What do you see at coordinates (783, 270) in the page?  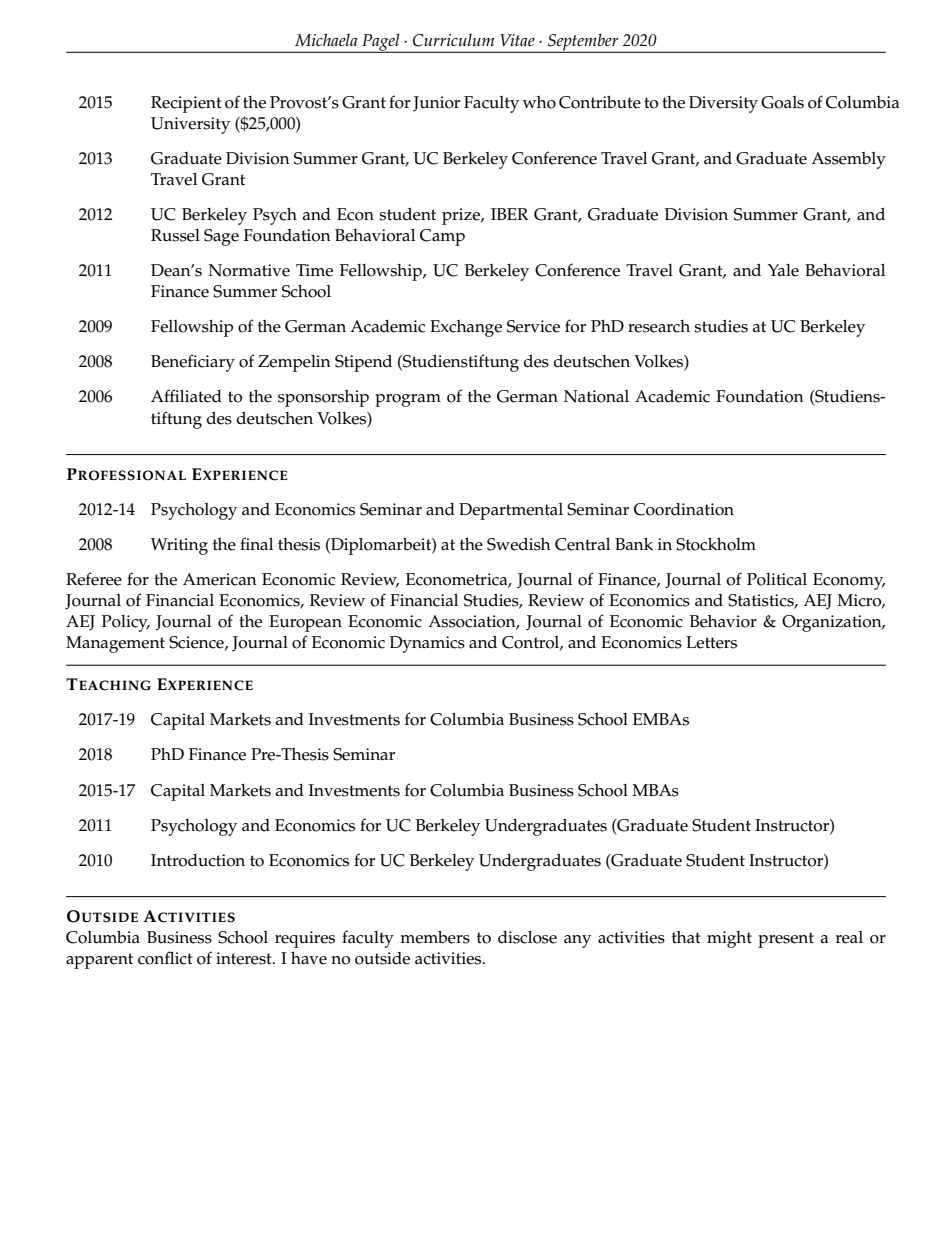 I see `Yale` at bounding box center [783, 270].
